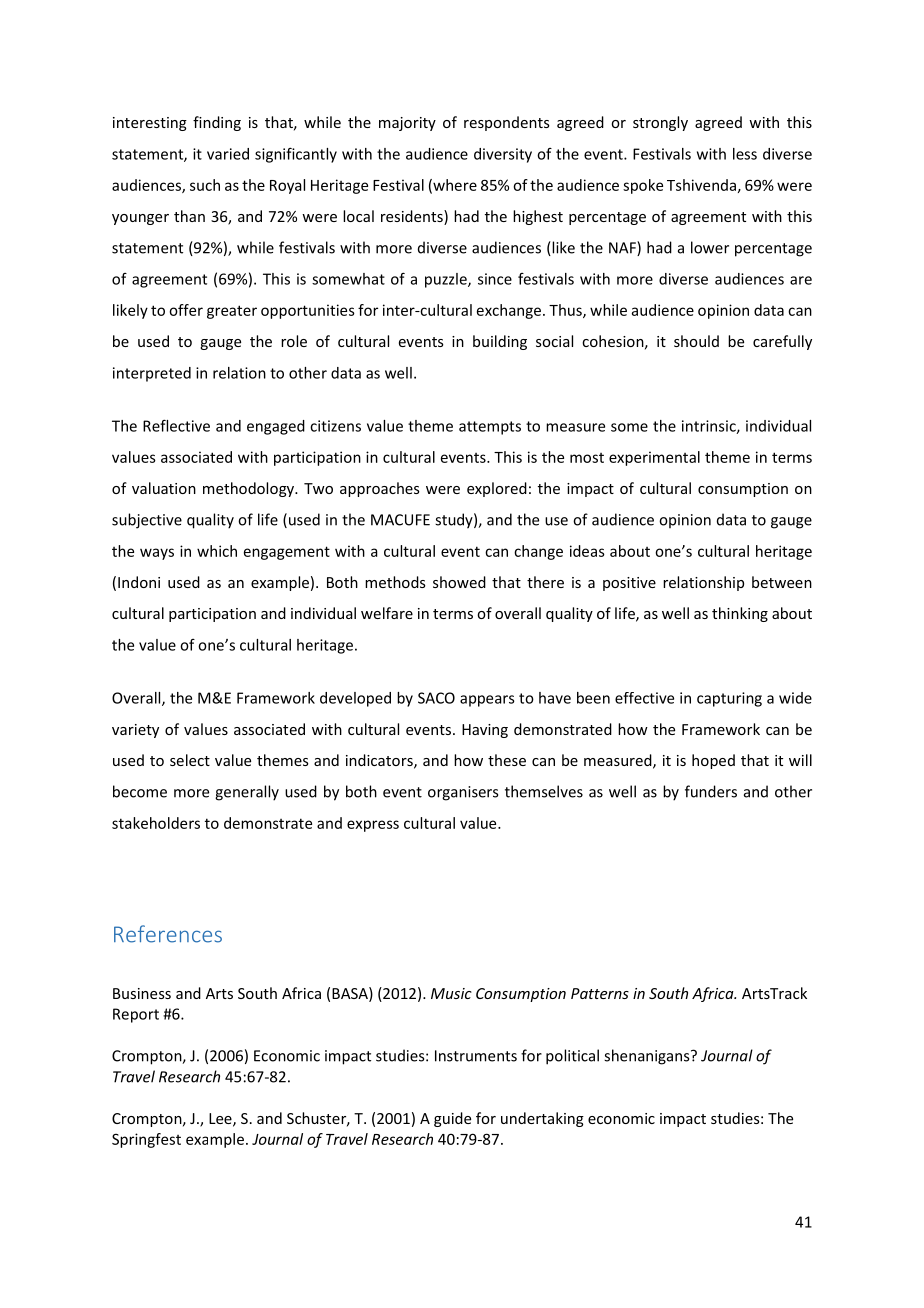  Describe the element at coordinates (228, 154) in the screenshot. I see `varied` at that location.
